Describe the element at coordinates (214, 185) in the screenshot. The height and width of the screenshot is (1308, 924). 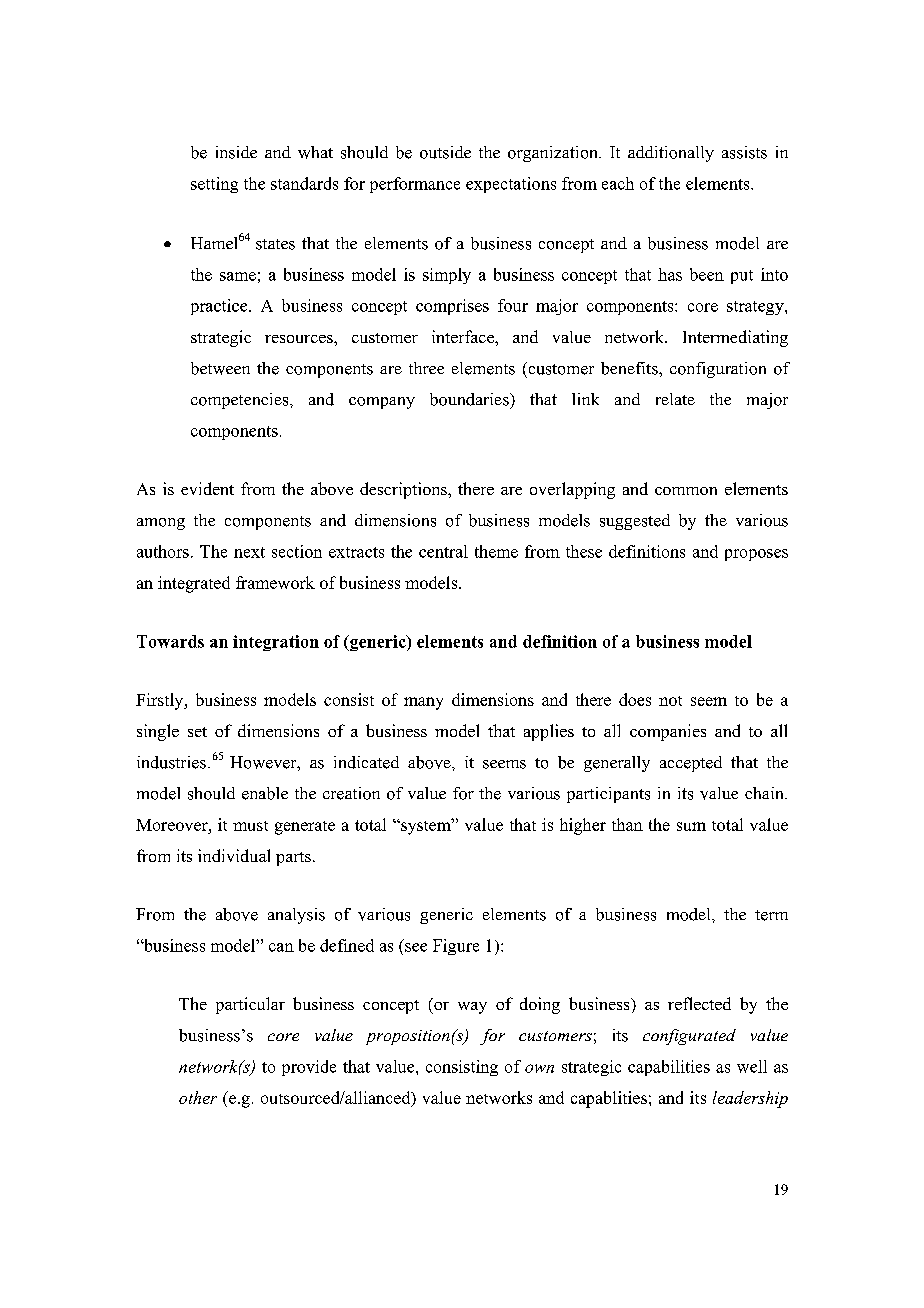
I see `setting` at that location.
